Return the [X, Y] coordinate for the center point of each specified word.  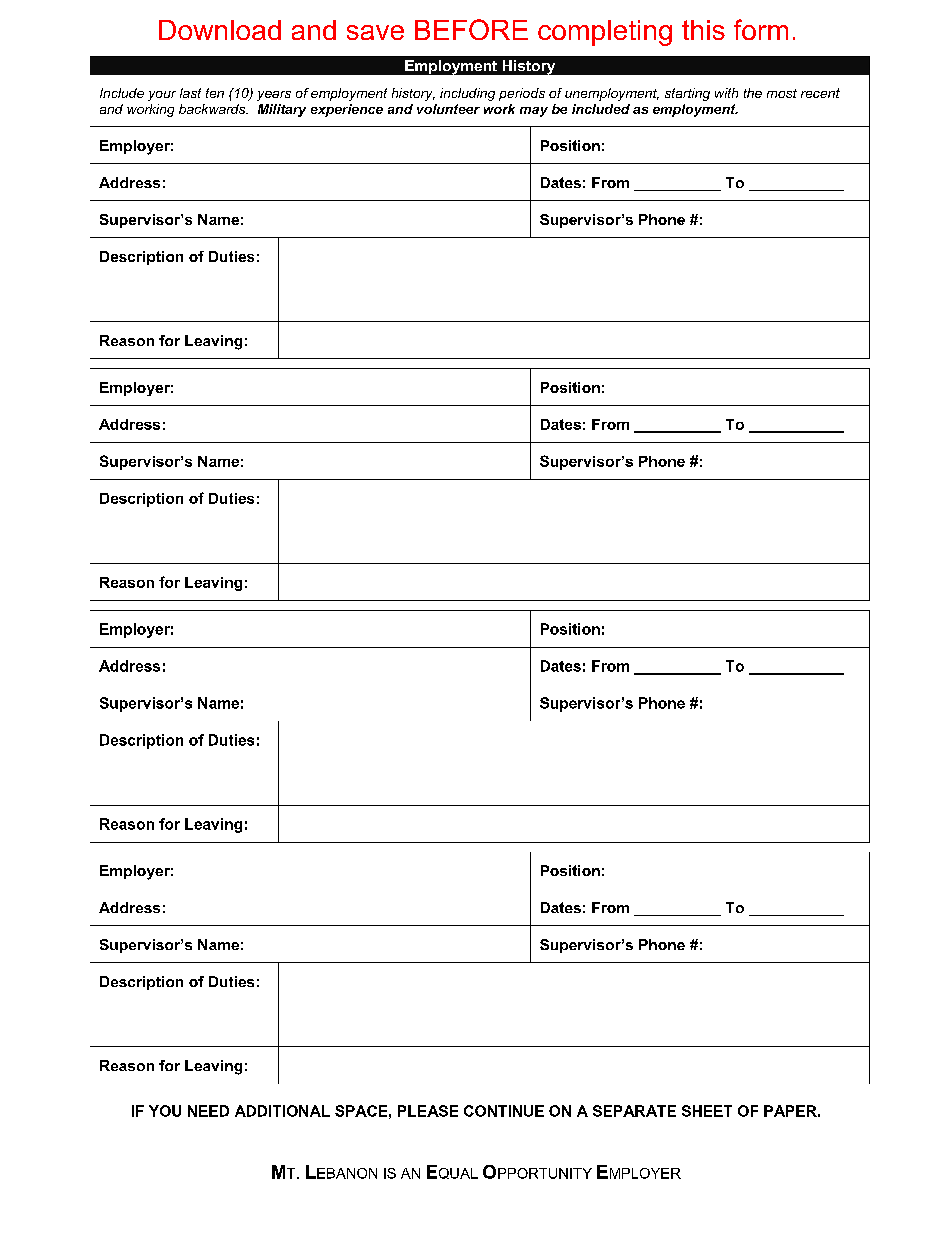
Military [282, 110]
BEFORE [471, 29]
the [753, 93]
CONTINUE [504, 1111]
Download [220, 30]
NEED [208, 1111]
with [726, 93]
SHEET [707, 1111]
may [534, 112]
